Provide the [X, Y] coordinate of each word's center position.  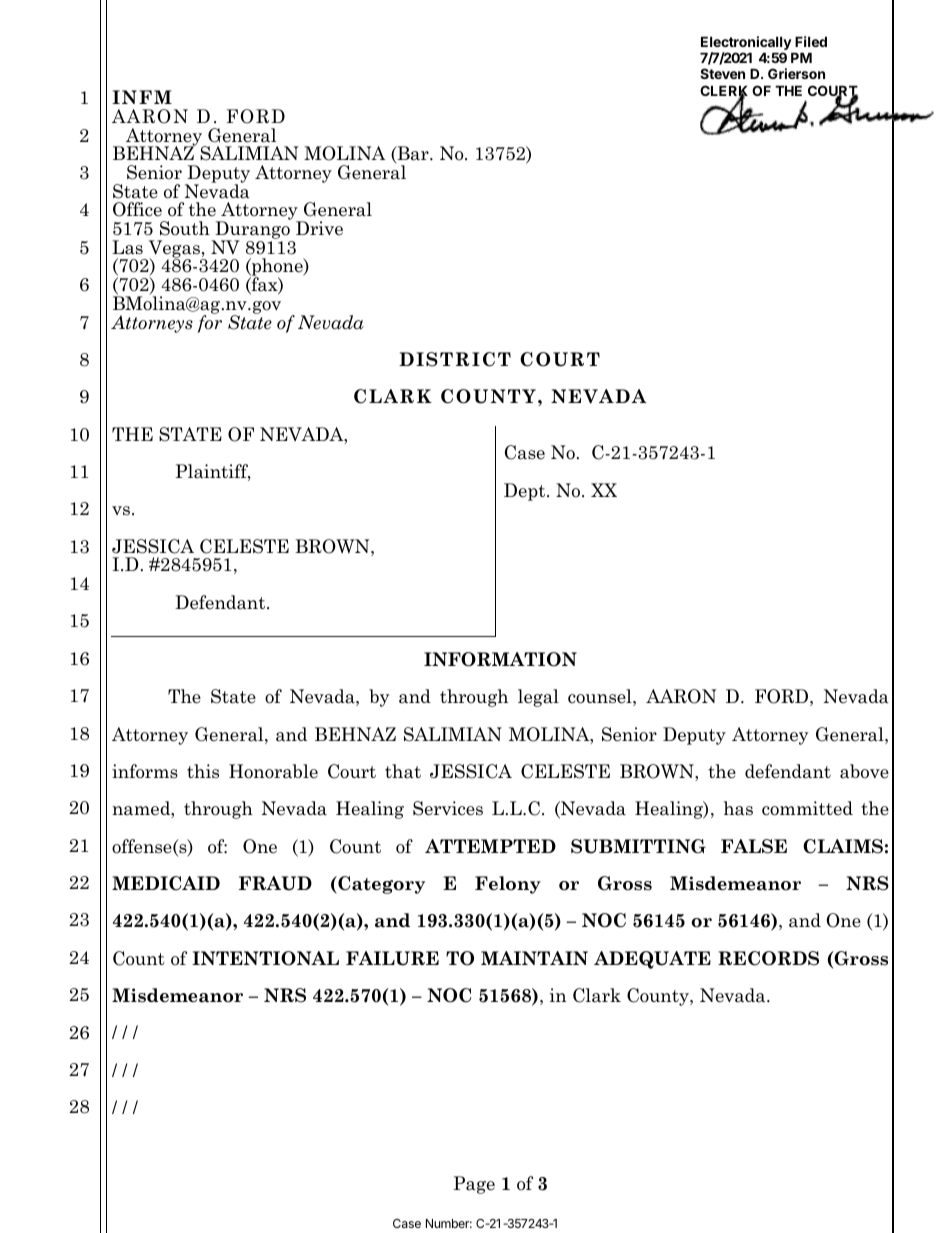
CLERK [724, 92]
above [864, 771]
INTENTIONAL [265, 958]
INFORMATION [500, 659]
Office [137, 209]
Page [474, 1185]
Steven [722, 73]
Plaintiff [213, 472]
